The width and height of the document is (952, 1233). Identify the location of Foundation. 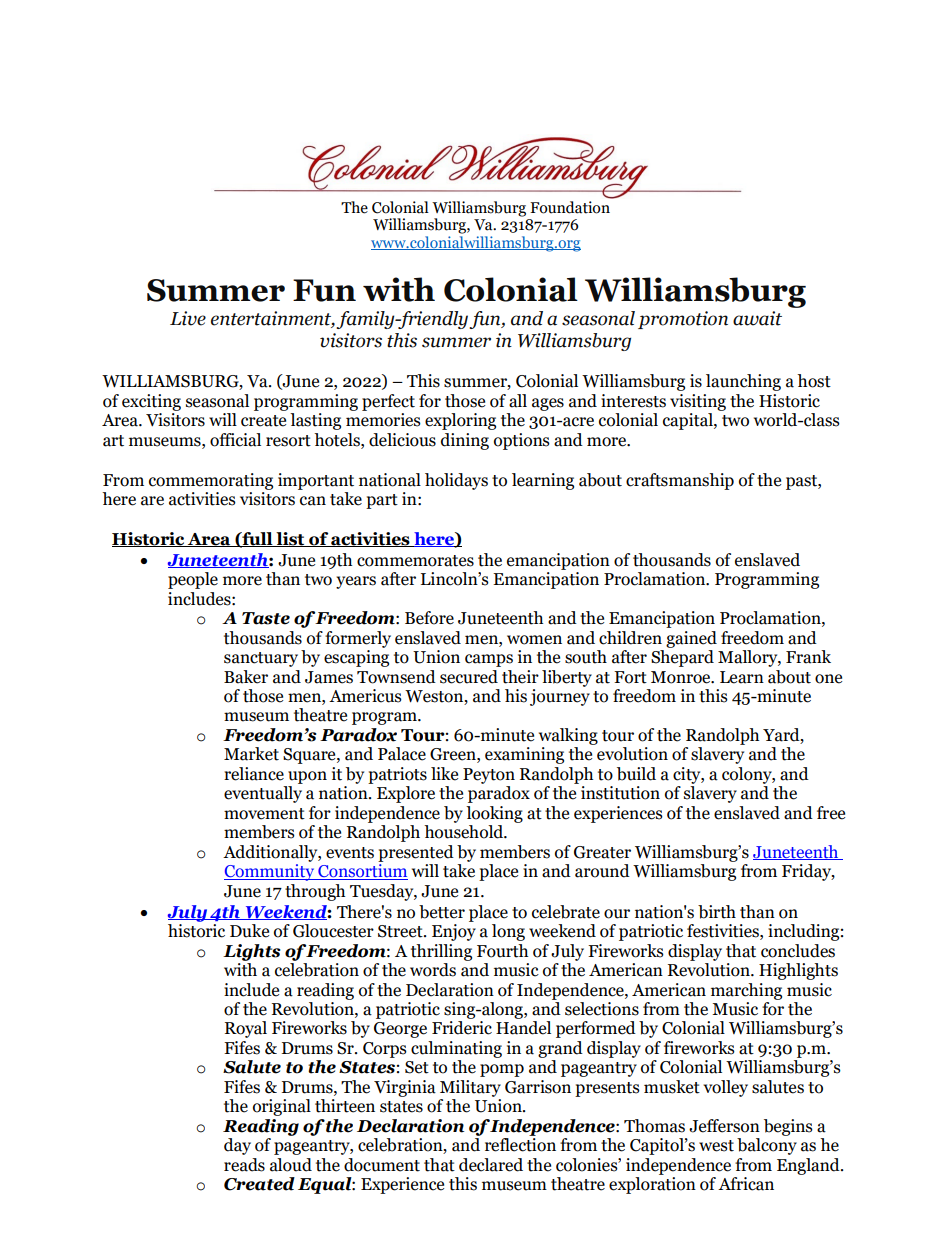
(571, 206).
